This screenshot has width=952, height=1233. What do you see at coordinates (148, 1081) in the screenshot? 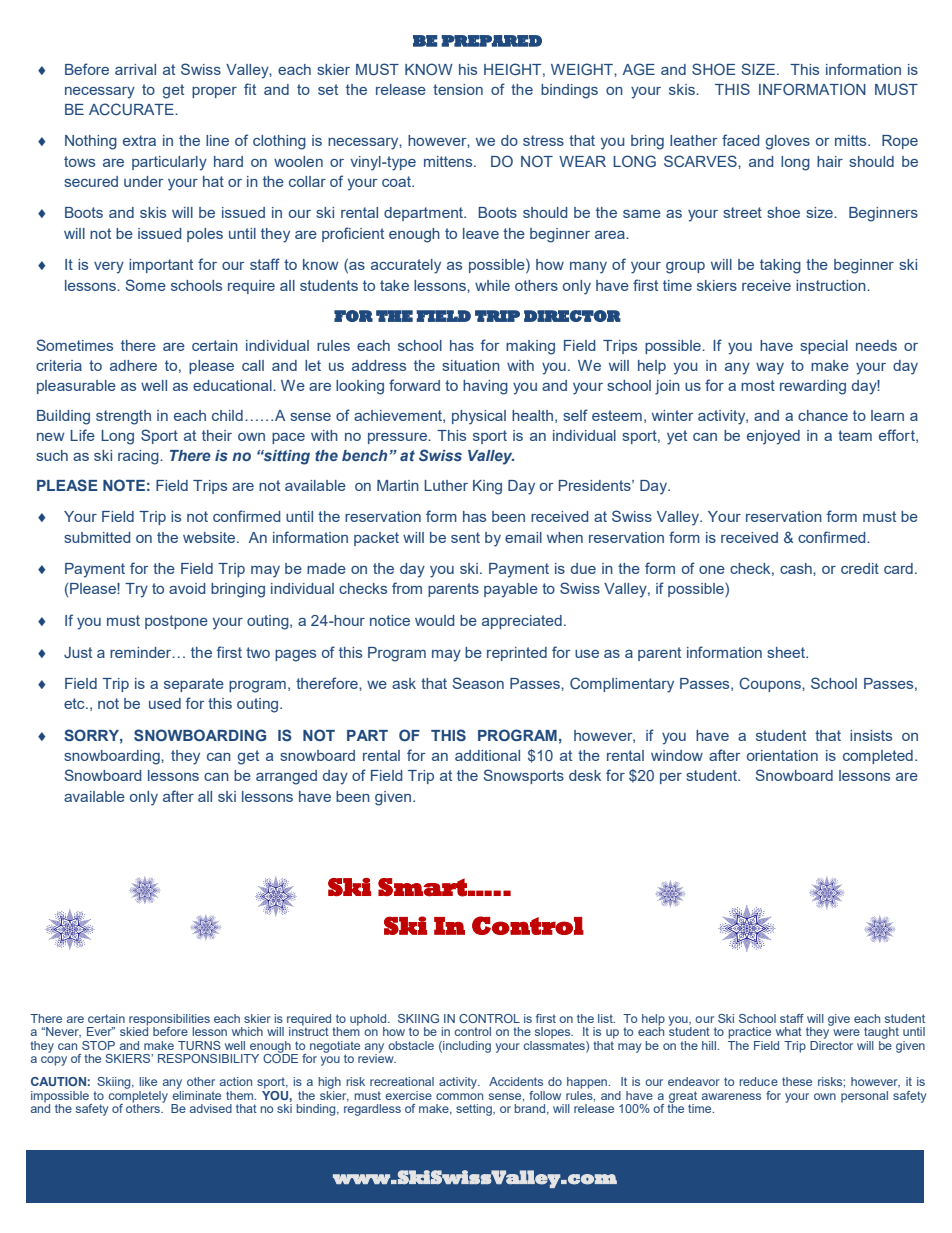
I see `like` at bounding box center [148, 1081].
